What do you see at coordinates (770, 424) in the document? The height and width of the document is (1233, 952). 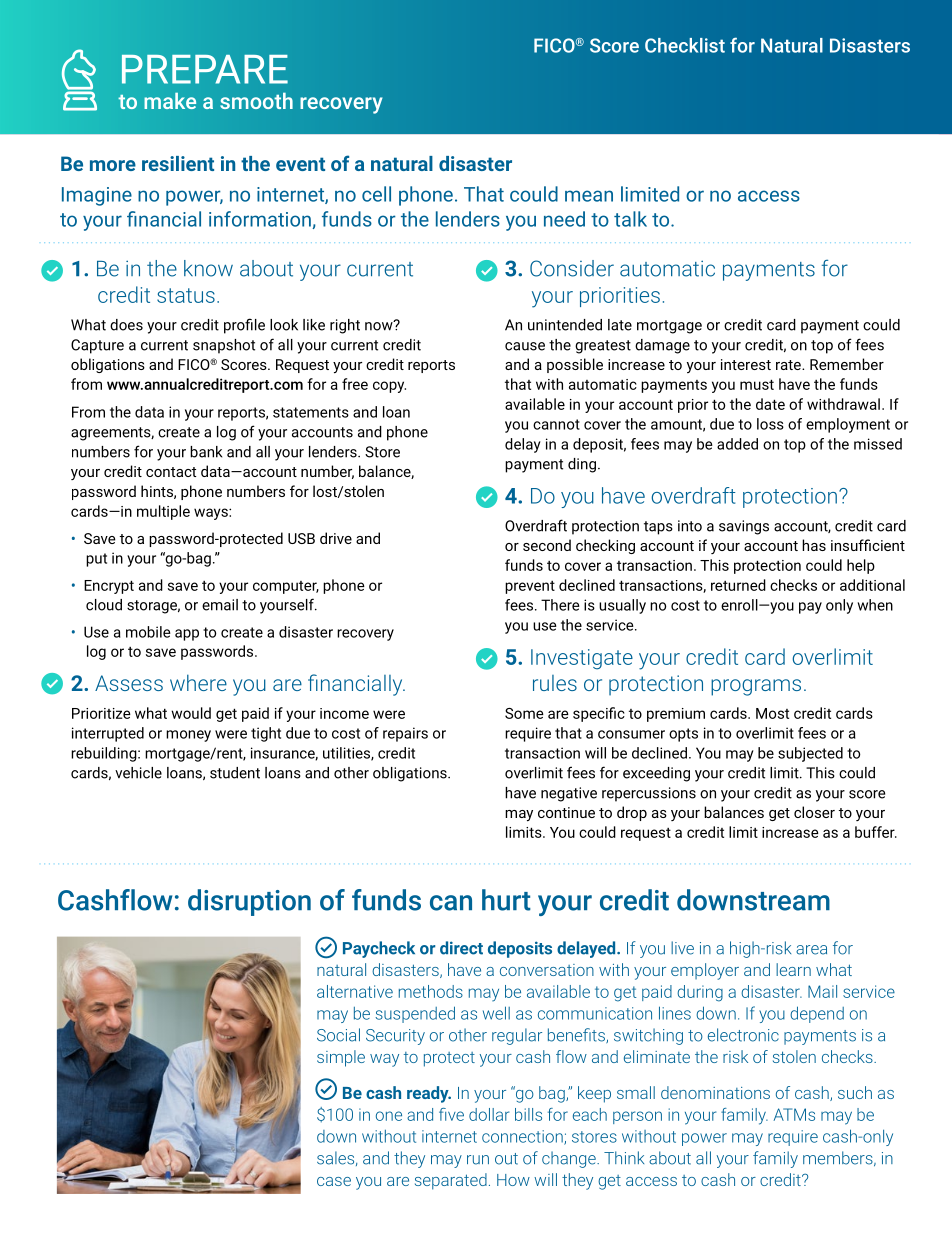 I see `loss` at bounding box center [770, 424].
